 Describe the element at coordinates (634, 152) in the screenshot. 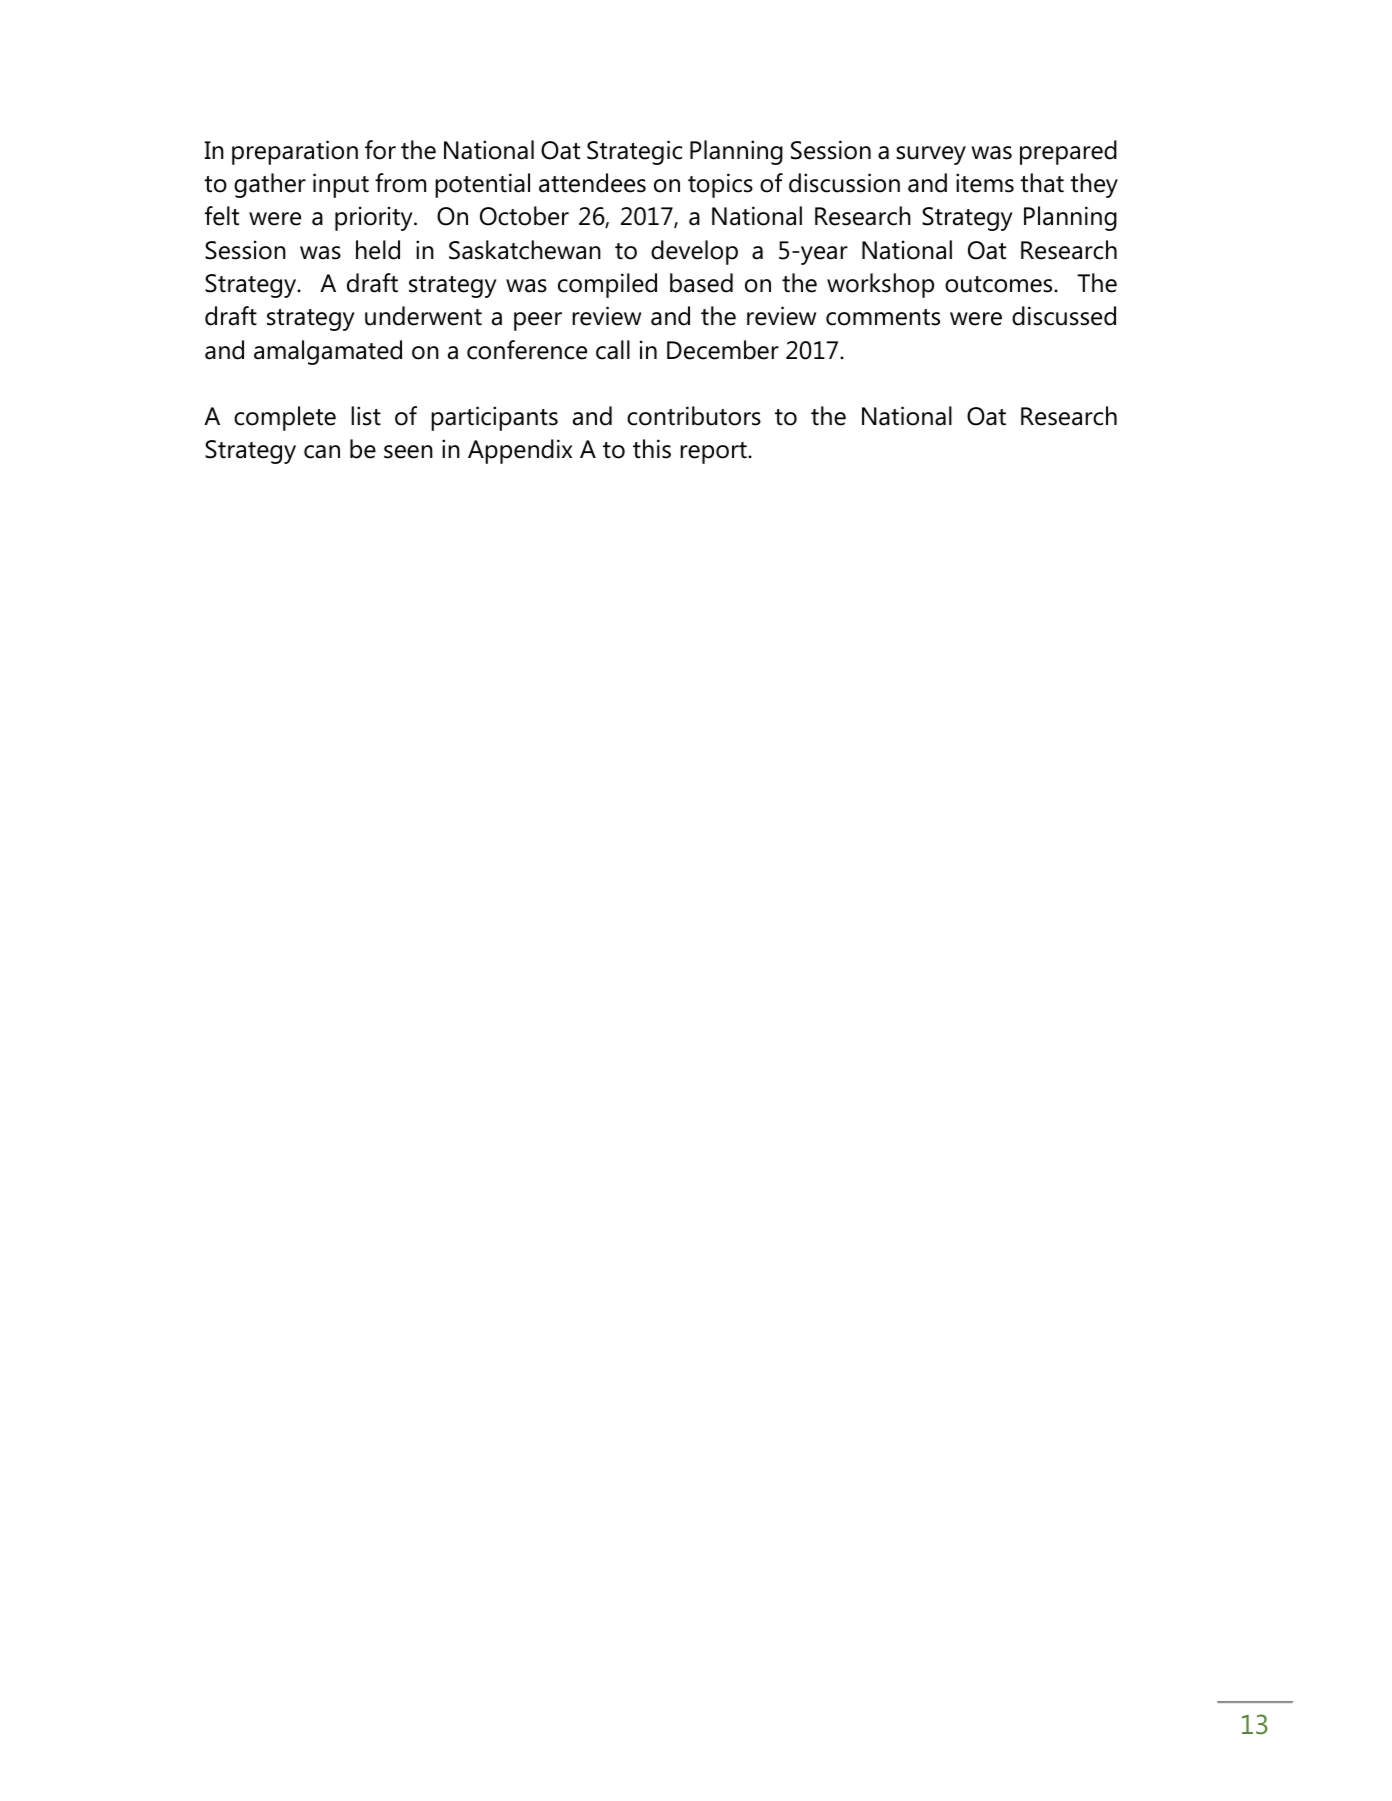

I see `Strategic` at that location.
